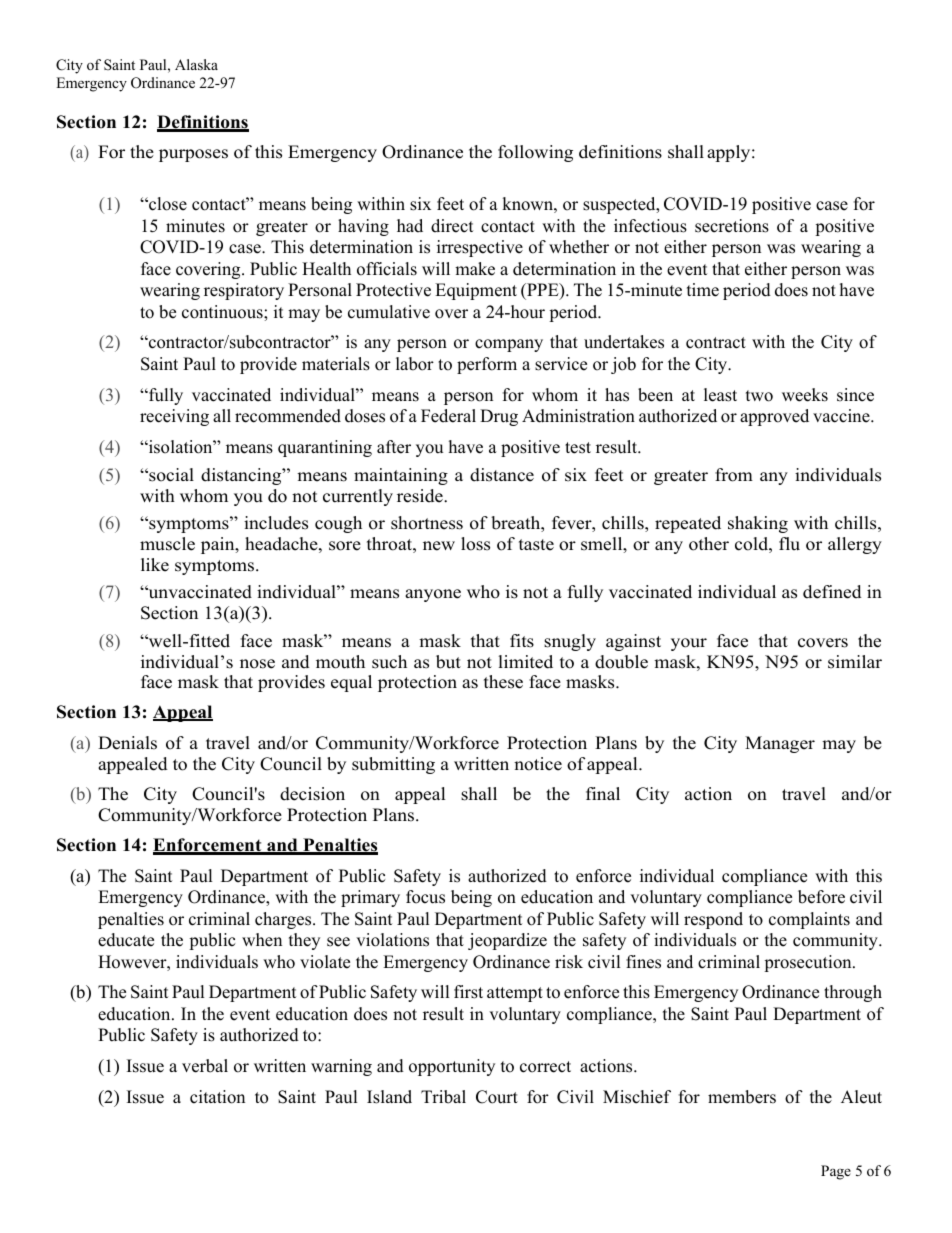 Image resolution: width=952 pixels, height=1233 pixels. What do you see at coordinates (217, 1097) in the screenshot?
I see `citation` at bounding box center [217, 1097].
